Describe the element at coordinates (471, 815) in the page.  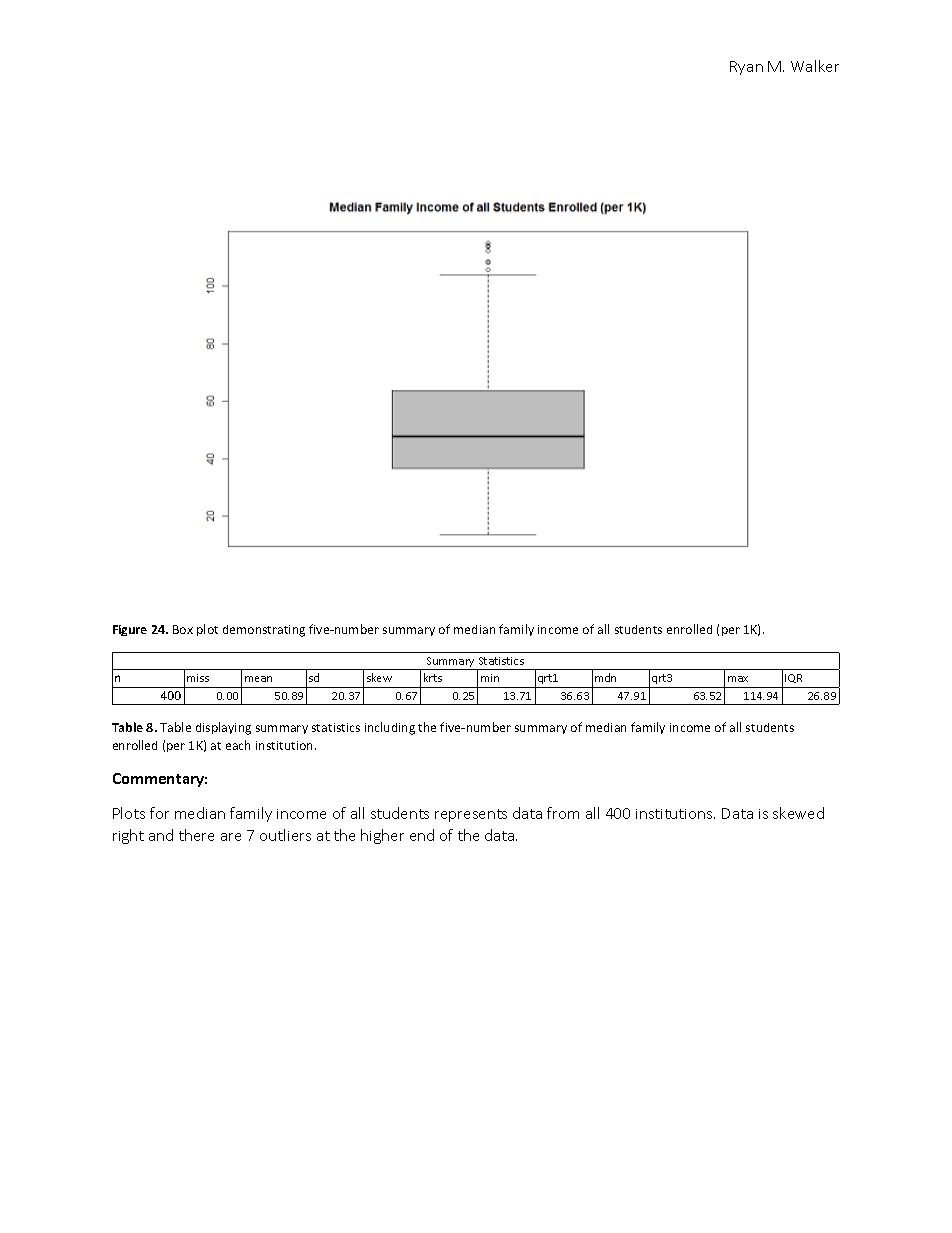
I see `represents` at that location.
